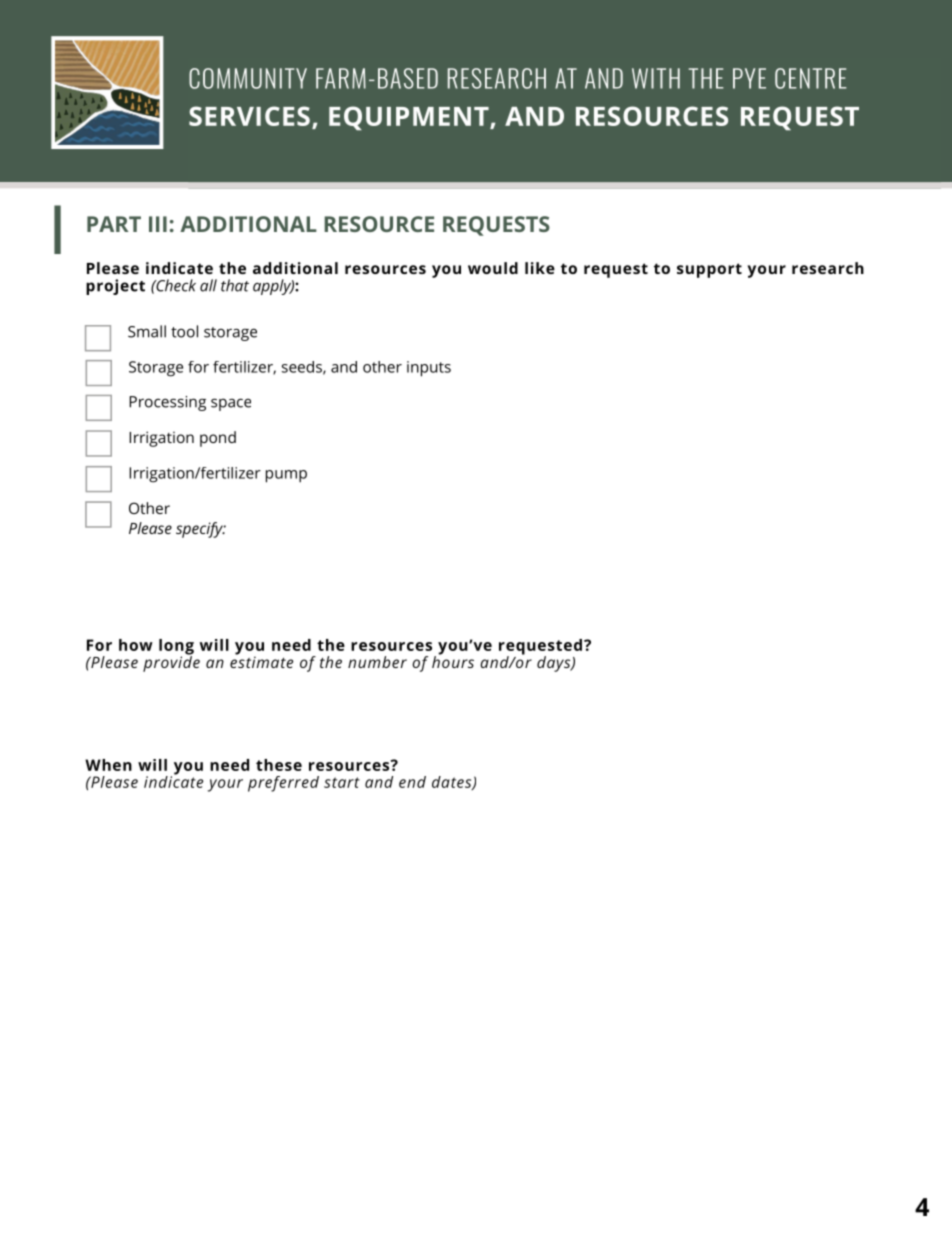 This screenshot has height=1233, width=952. Describe the element at coordinates (218, 439) in the screenshot. I see `pond` at that location.
